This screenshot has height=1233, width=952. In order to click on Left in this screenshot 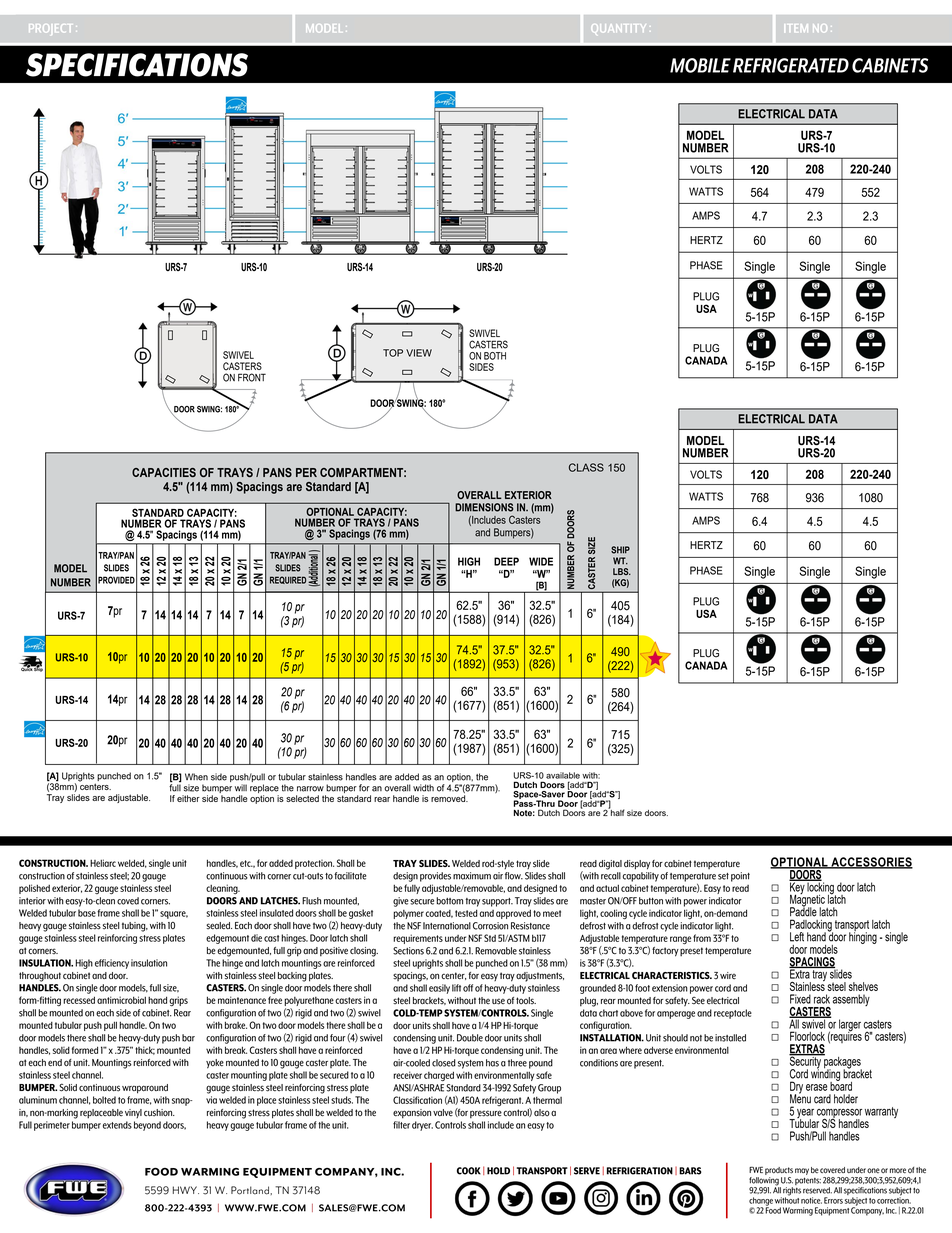, I will do `click(797, 937)`.
